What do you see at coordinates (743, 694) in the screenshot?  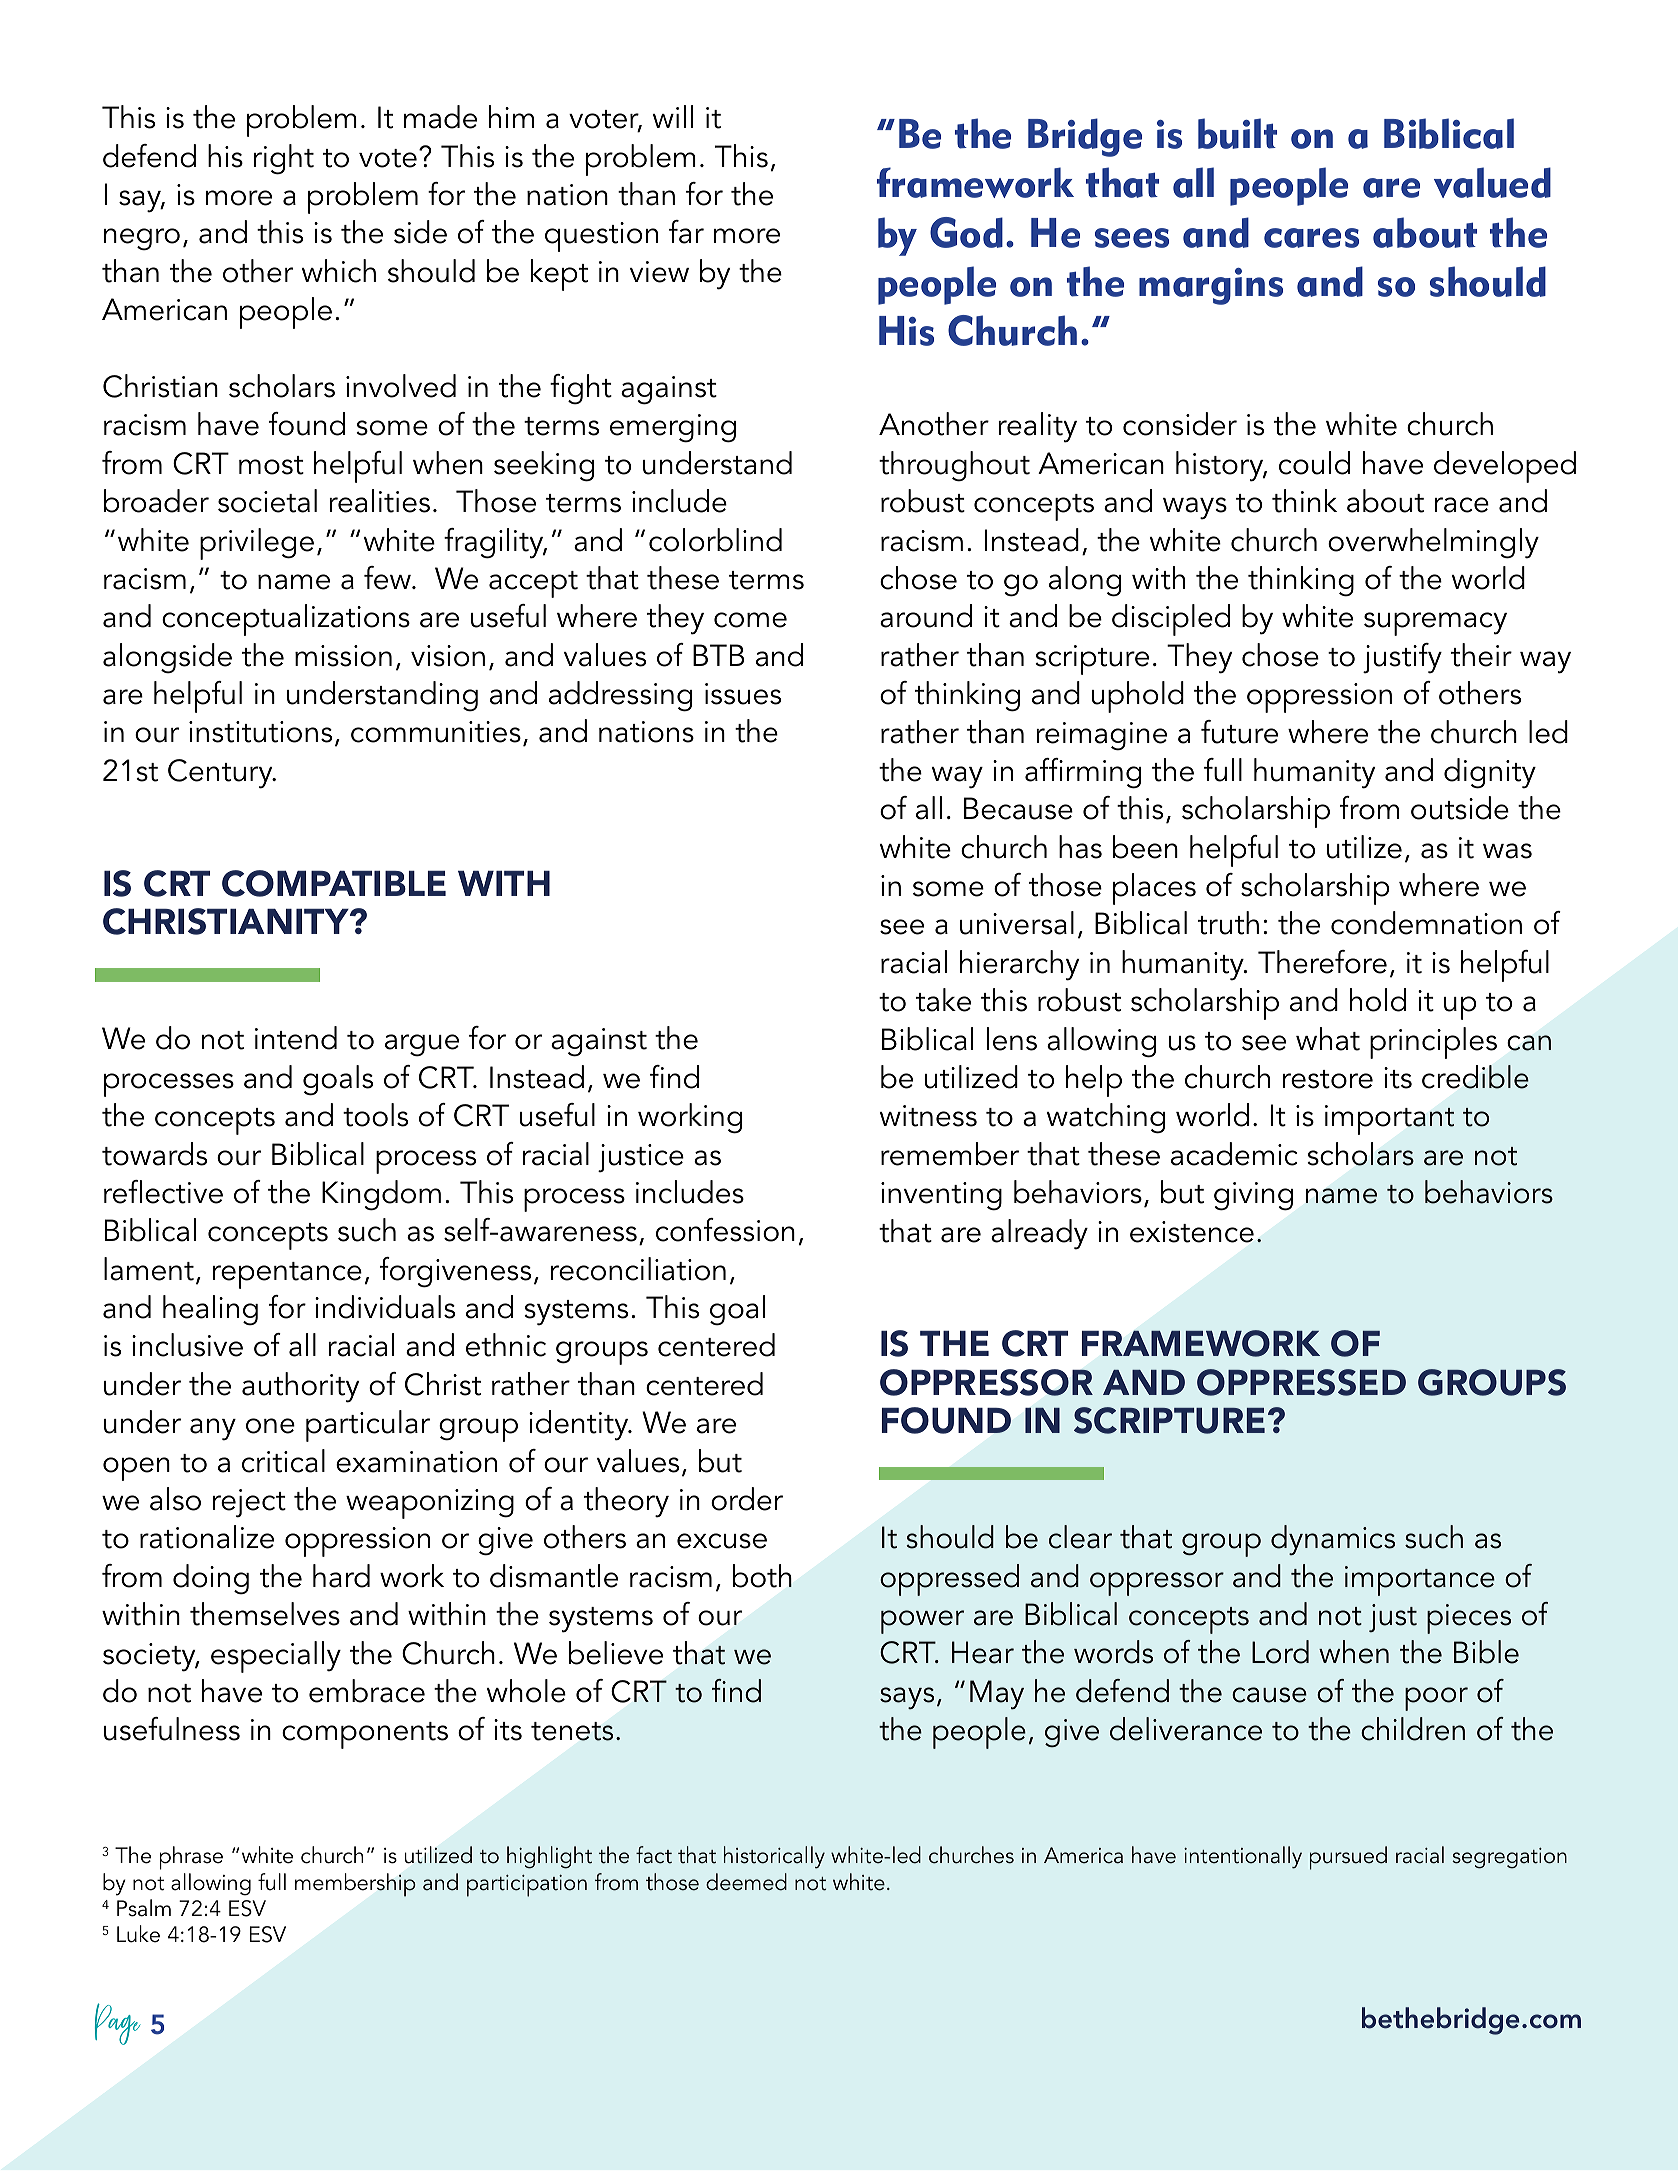 I see `issues` at bounding box center [743, 694].
